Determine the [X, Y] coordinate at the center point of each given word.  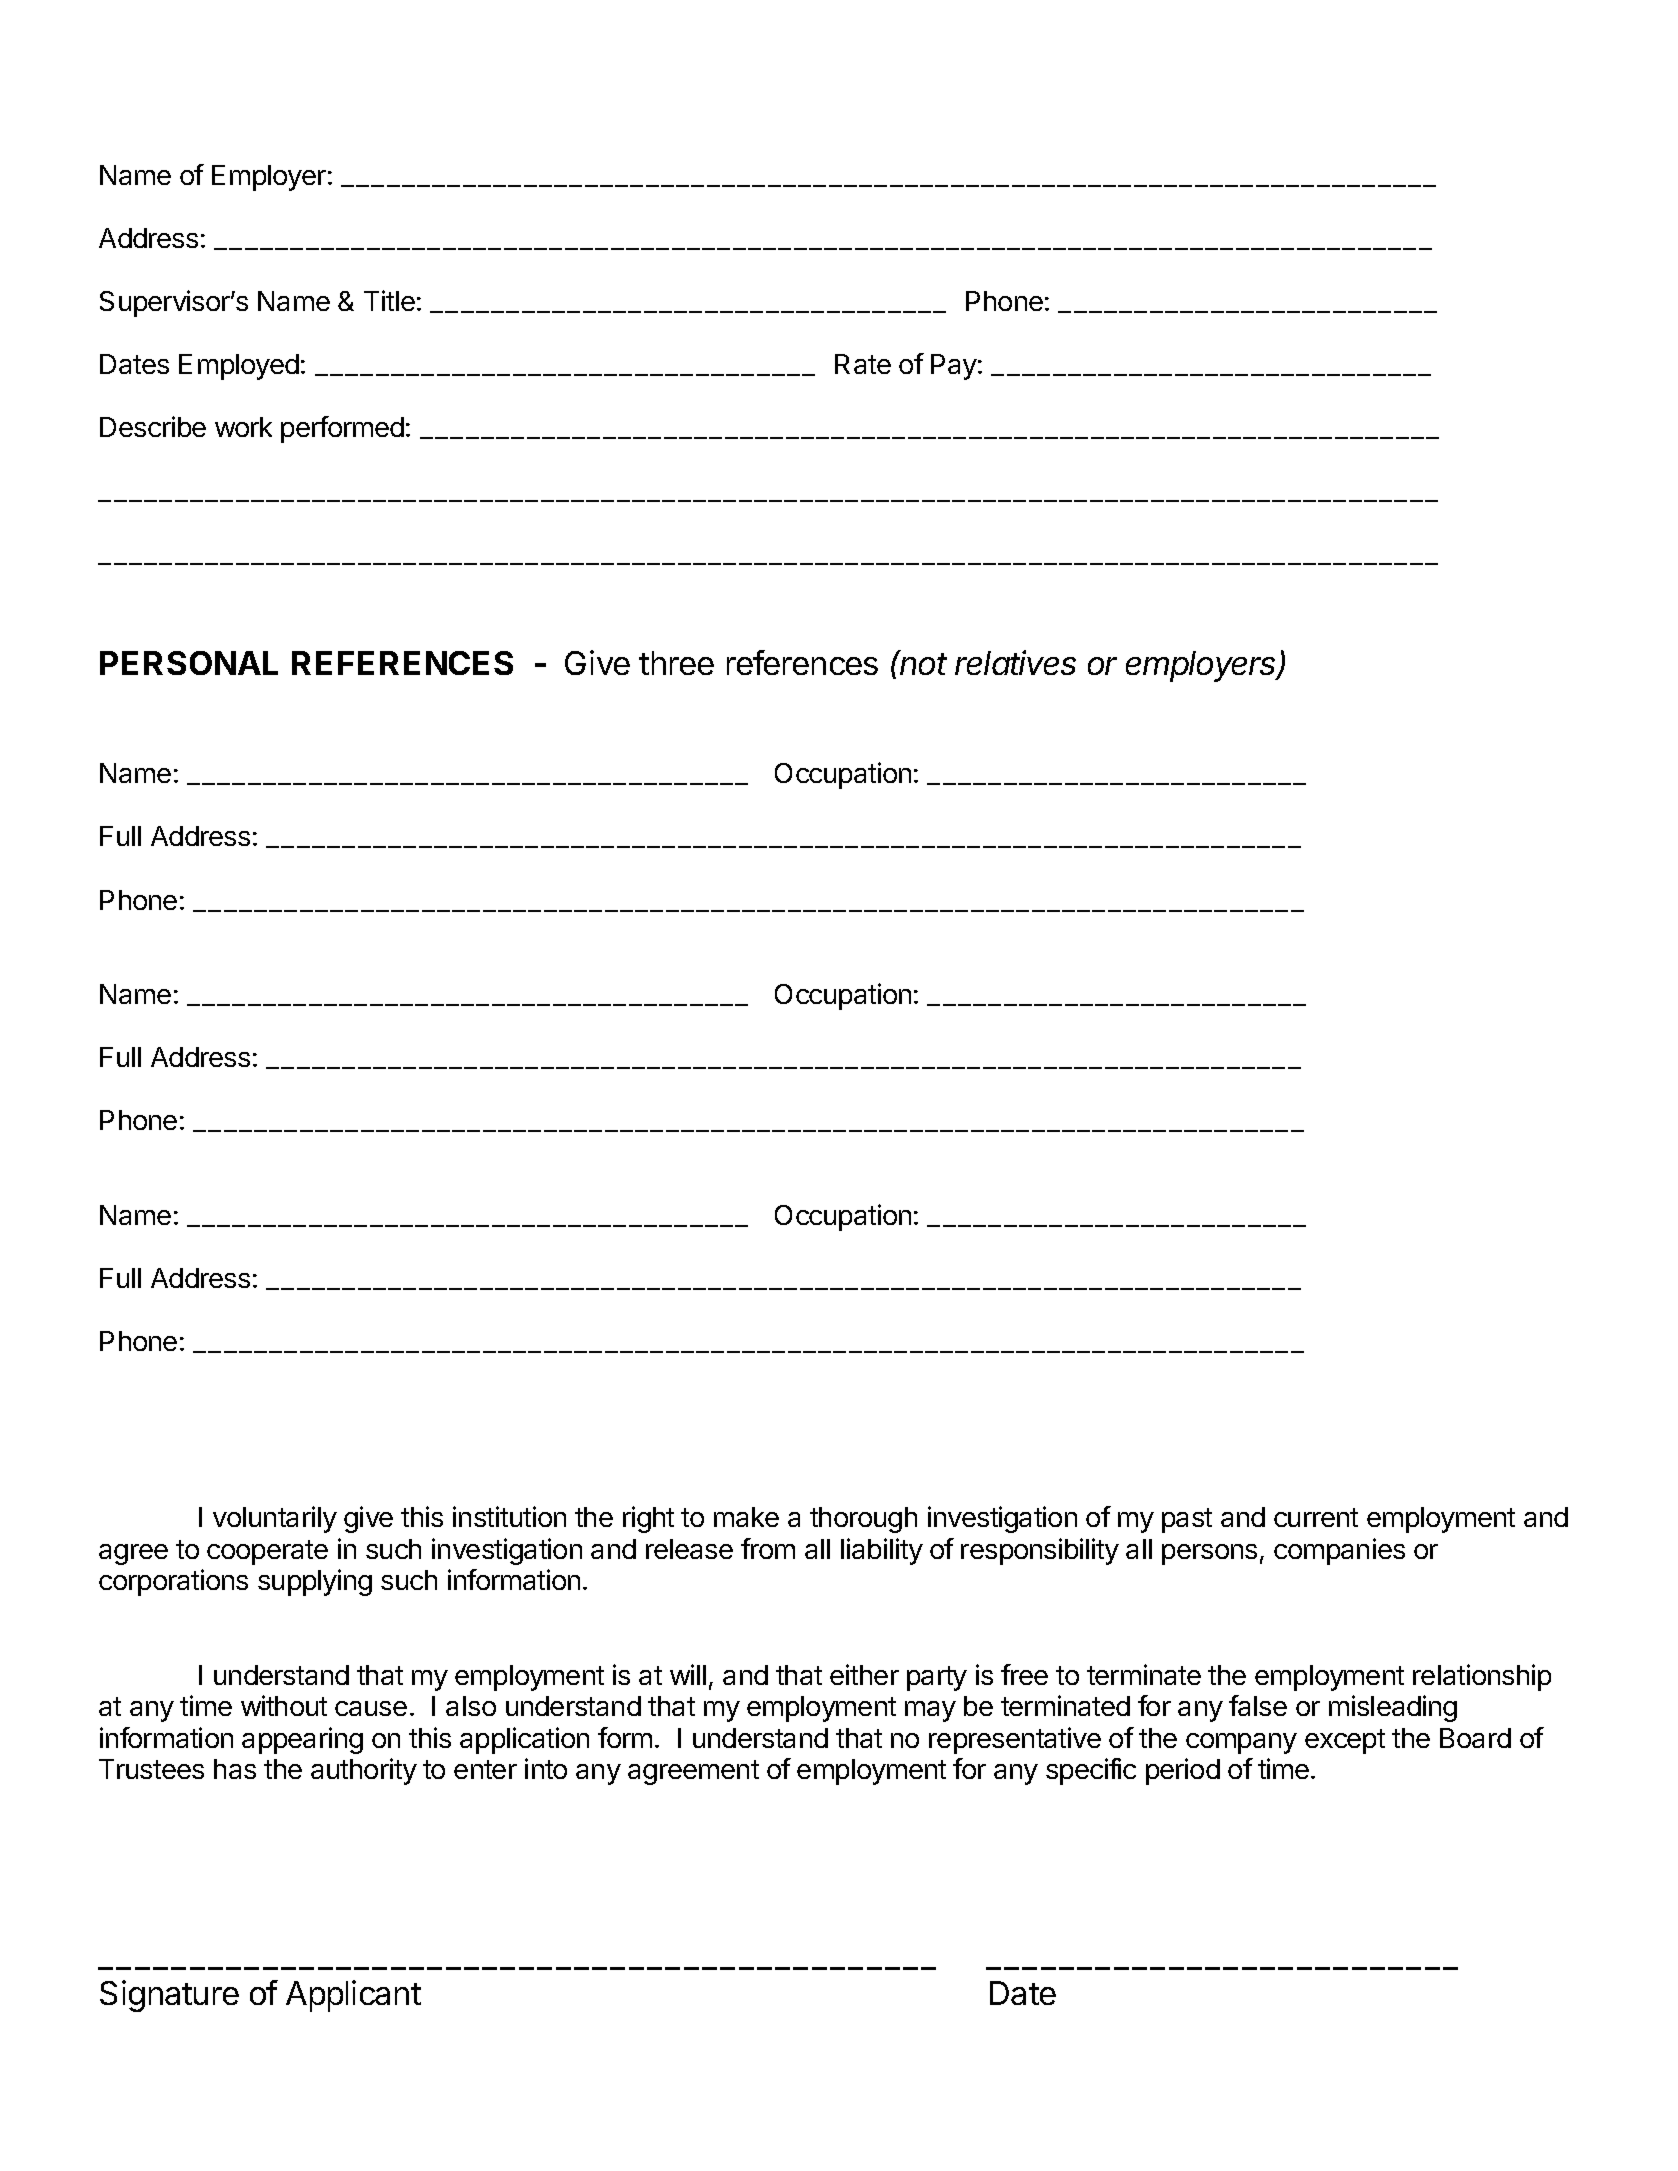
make [746, 1517]
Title [389, 300]
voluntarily [275, 1519]
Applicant [353, 1996]
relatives [1015, 662]
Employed [239, 367]
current [1316, 1517]
